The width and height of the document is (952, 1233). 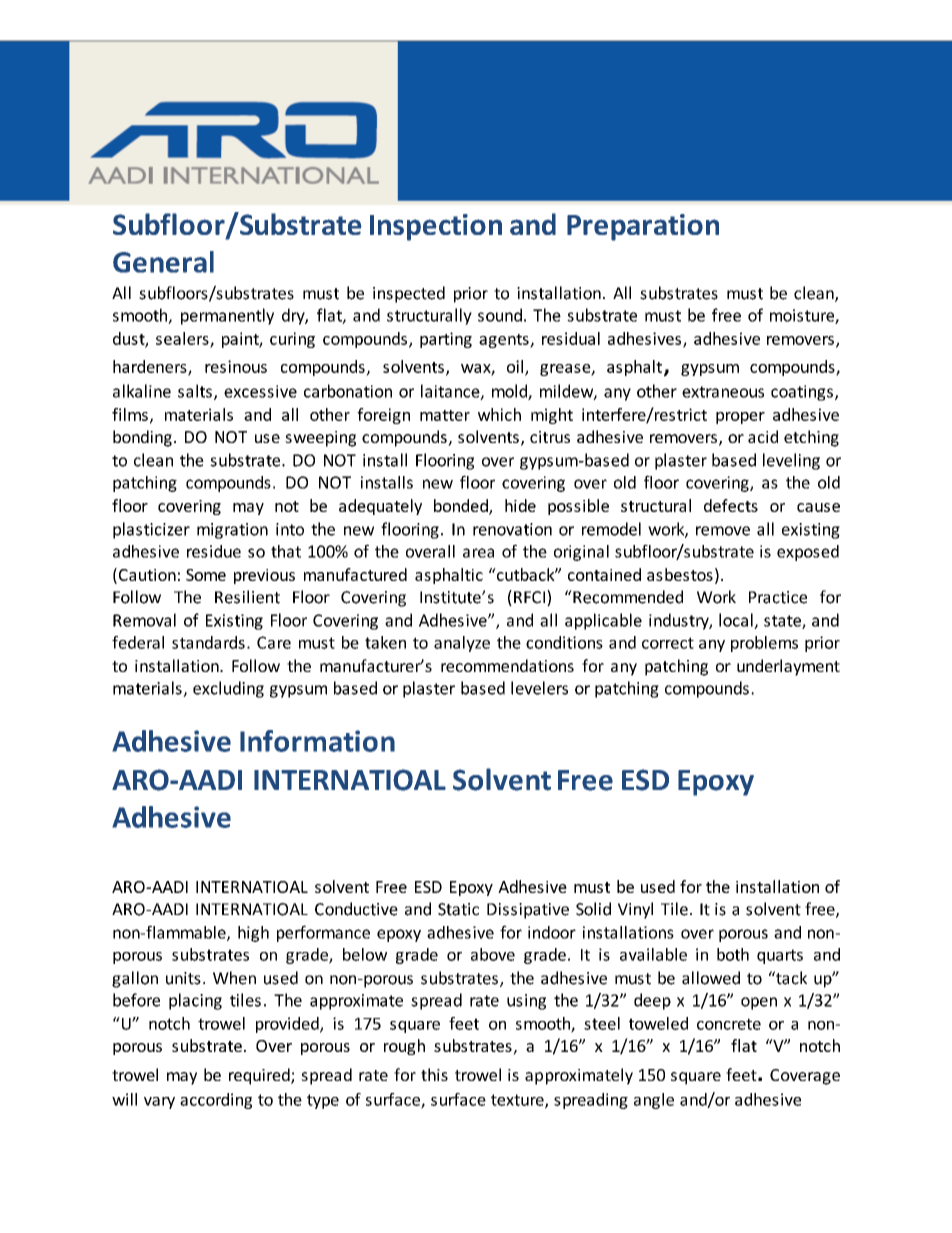 What do you see at coordinates (434, 1074) in the document?
I see `this` at bounding box center [434, 1074].
